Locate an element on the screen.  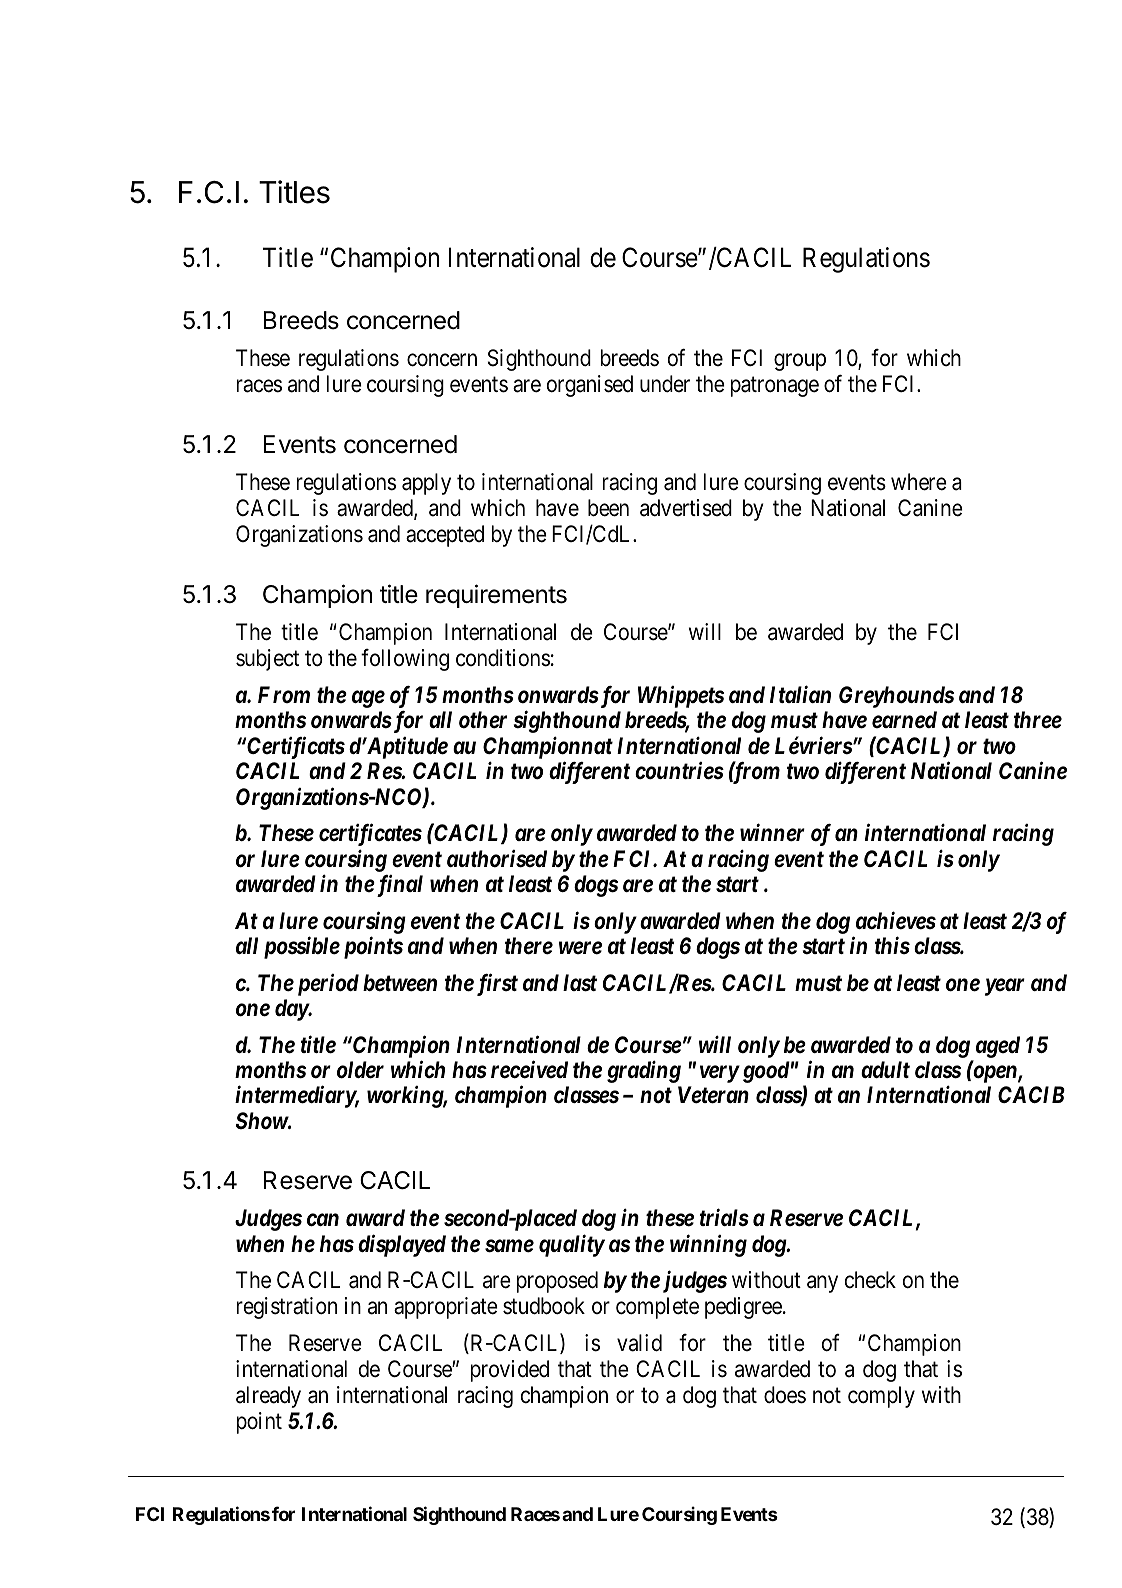
year is located at coordinates (1005, 987).
